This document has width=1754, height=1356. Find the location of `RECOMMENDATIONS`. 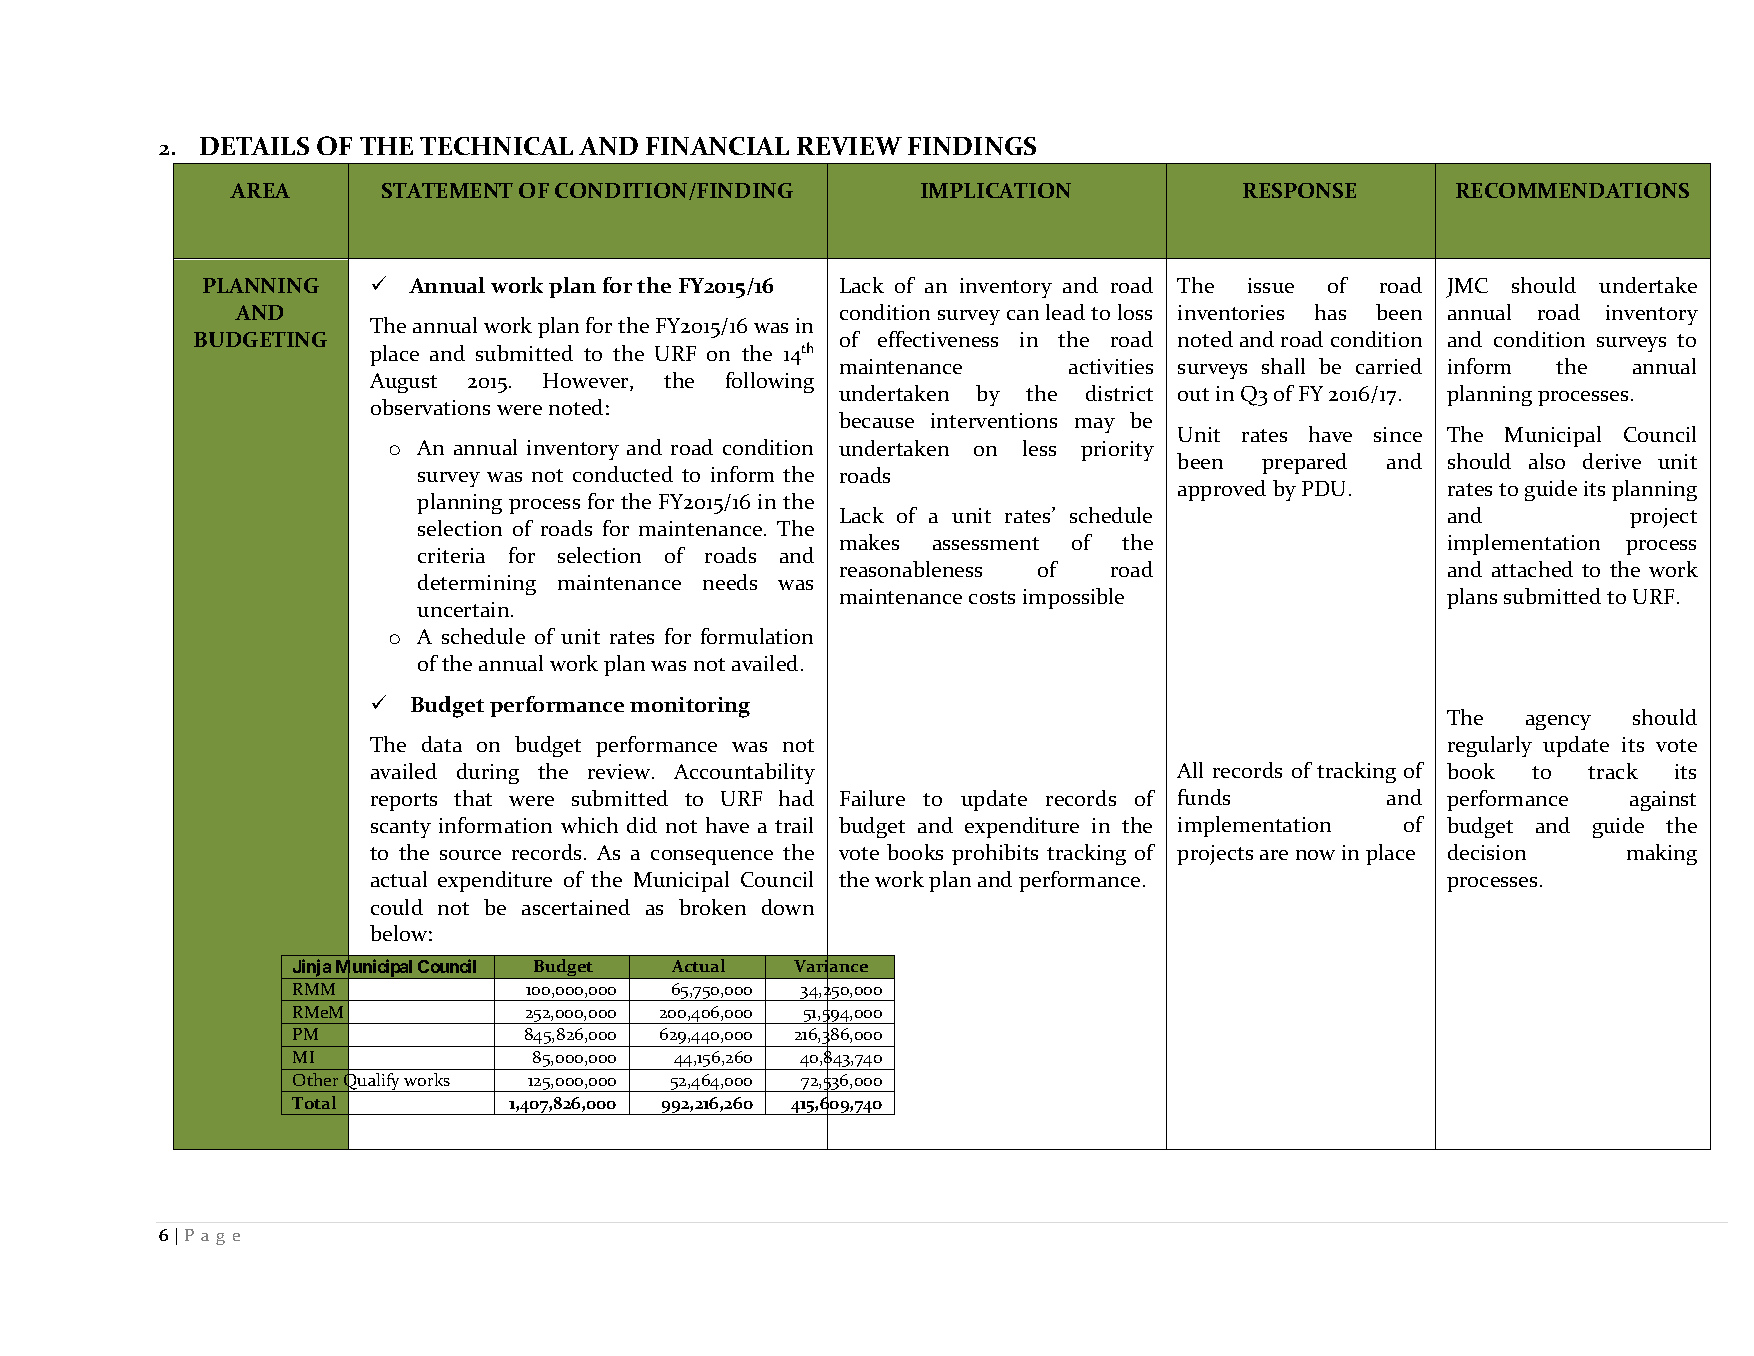

RECOMMENDATIONS is located at coordinates (1572, 190).
